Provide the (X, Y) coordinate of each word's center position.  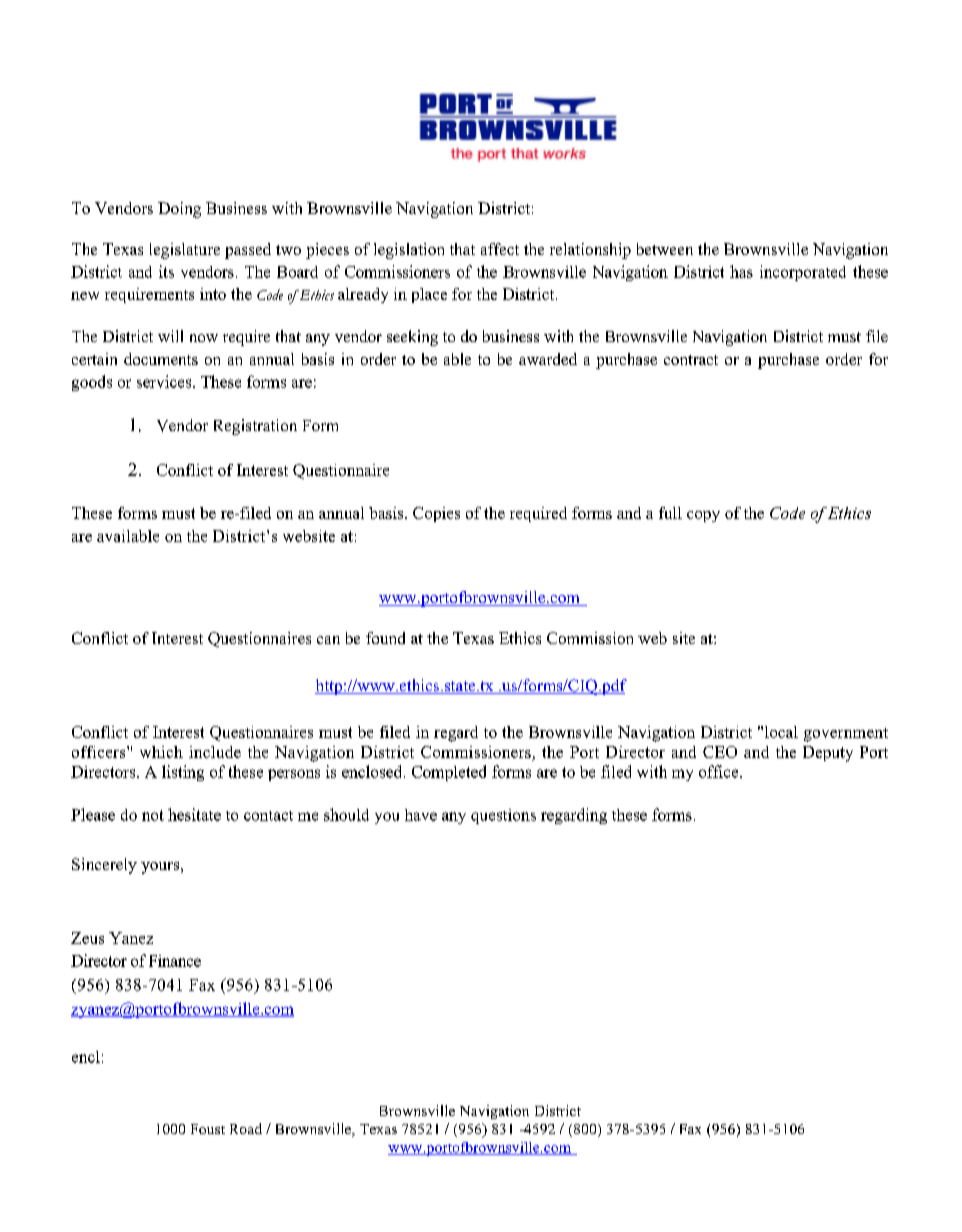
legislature (185, 251)
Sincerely (104, 866)
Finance (175, 961)
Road (246, 1128)
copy (703, 516)
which (161, 752)
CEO (720, 752)
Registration (255, 427)
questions (503, 816)
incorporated (803, 273)
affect (500, 249)
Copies (436, 514)
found (385, 638)
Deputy (828, 754)
